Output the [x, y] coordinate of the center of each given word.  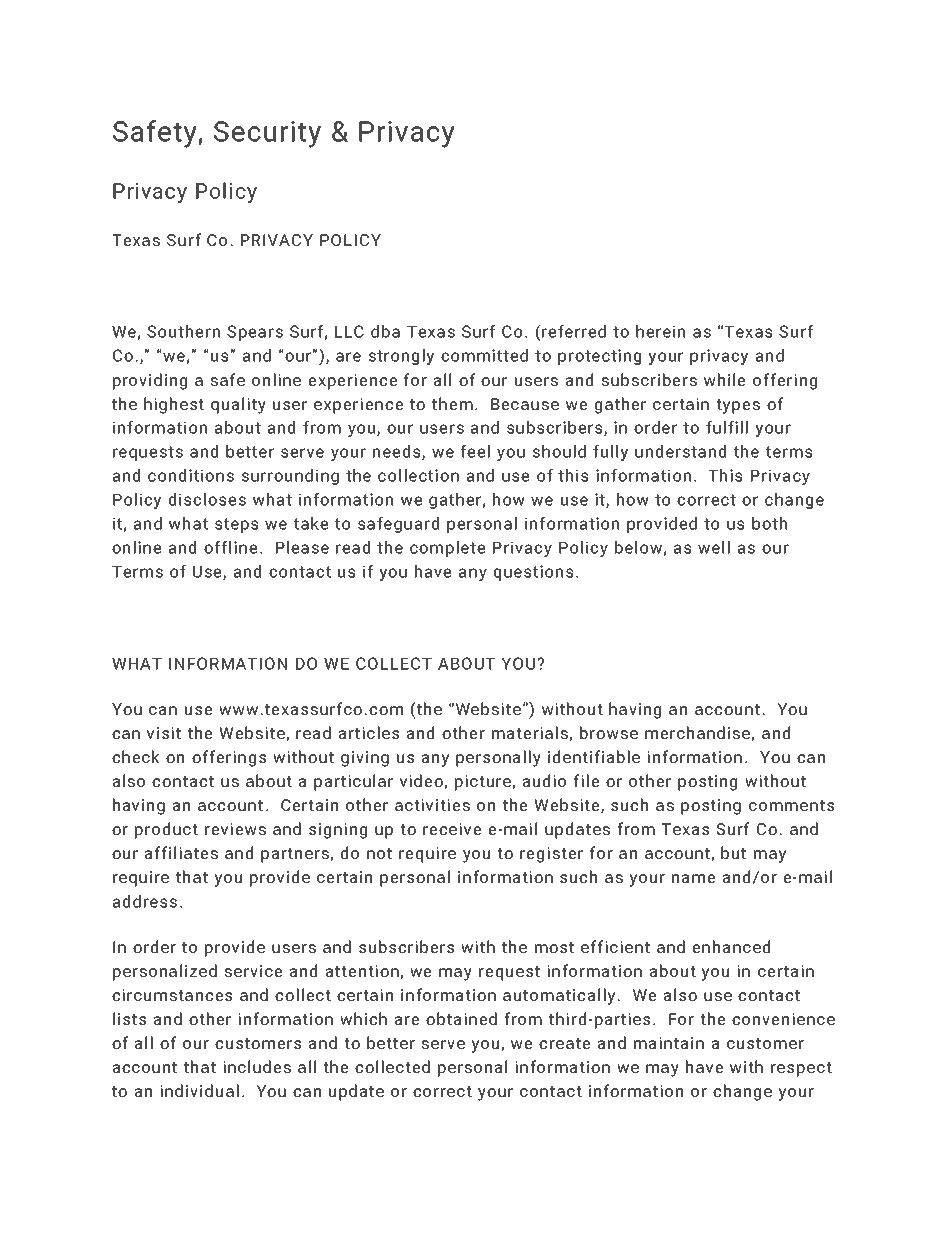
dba [385, 331]
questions [533, 573]
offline [230, 547]
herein [660, 331]
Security [267, 134]
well [714, 547]
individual [199, 1090]
